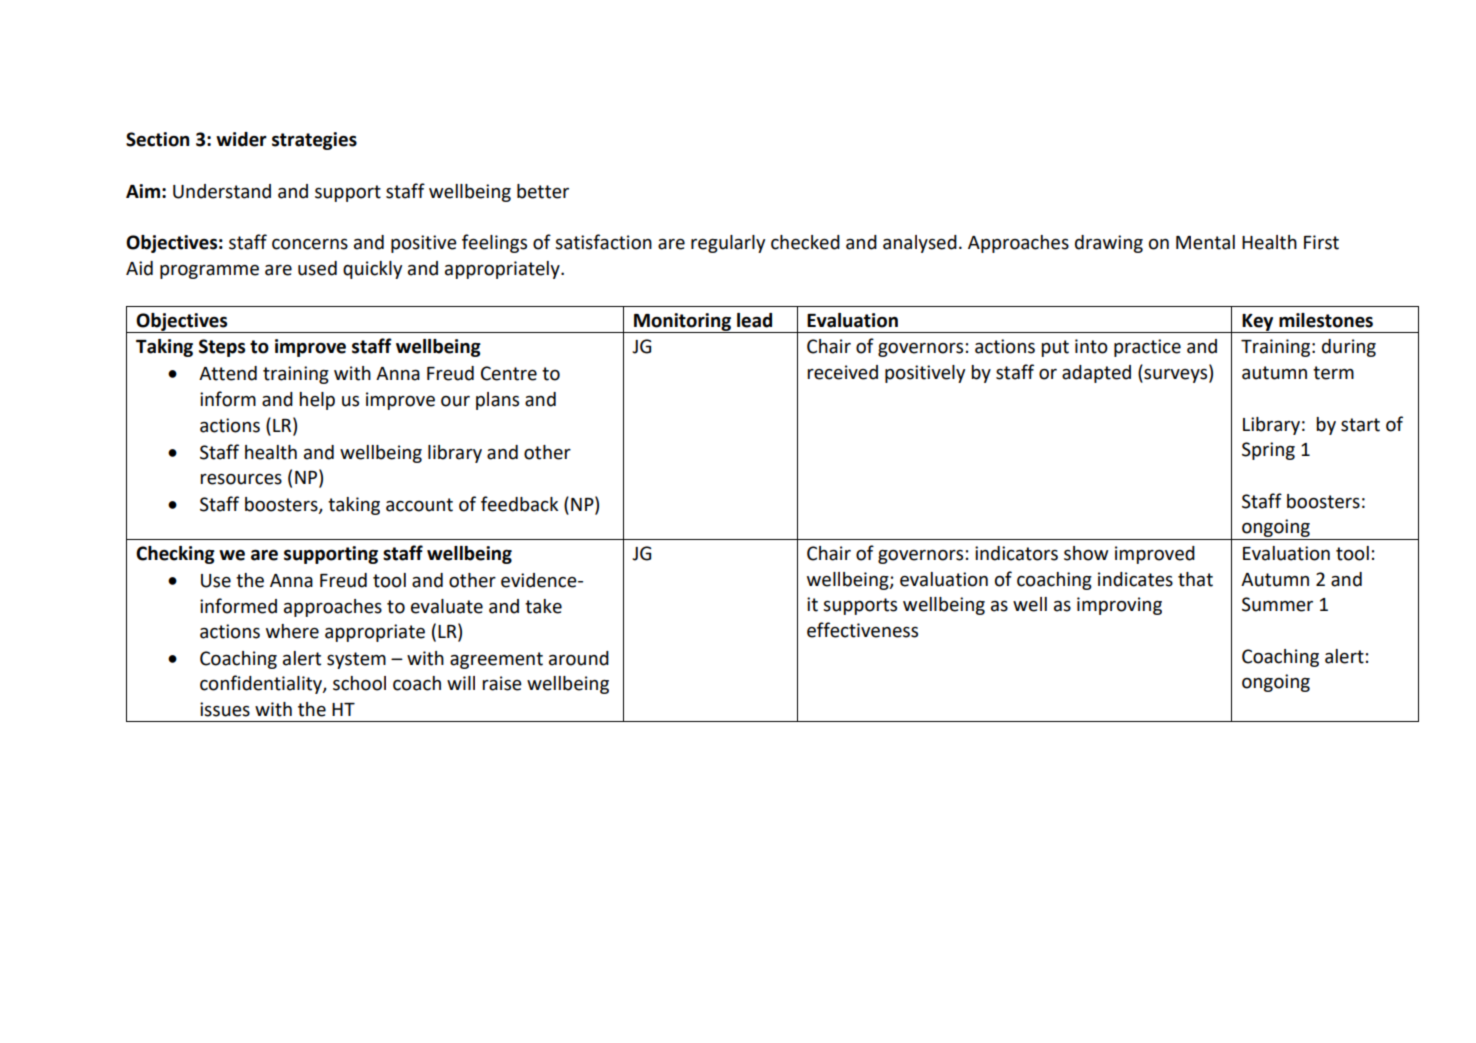 The image size is (1476, 1043). What do you see at coordinates (359, 683) in the page?
I see `school` at bounding box center [359, 683].
